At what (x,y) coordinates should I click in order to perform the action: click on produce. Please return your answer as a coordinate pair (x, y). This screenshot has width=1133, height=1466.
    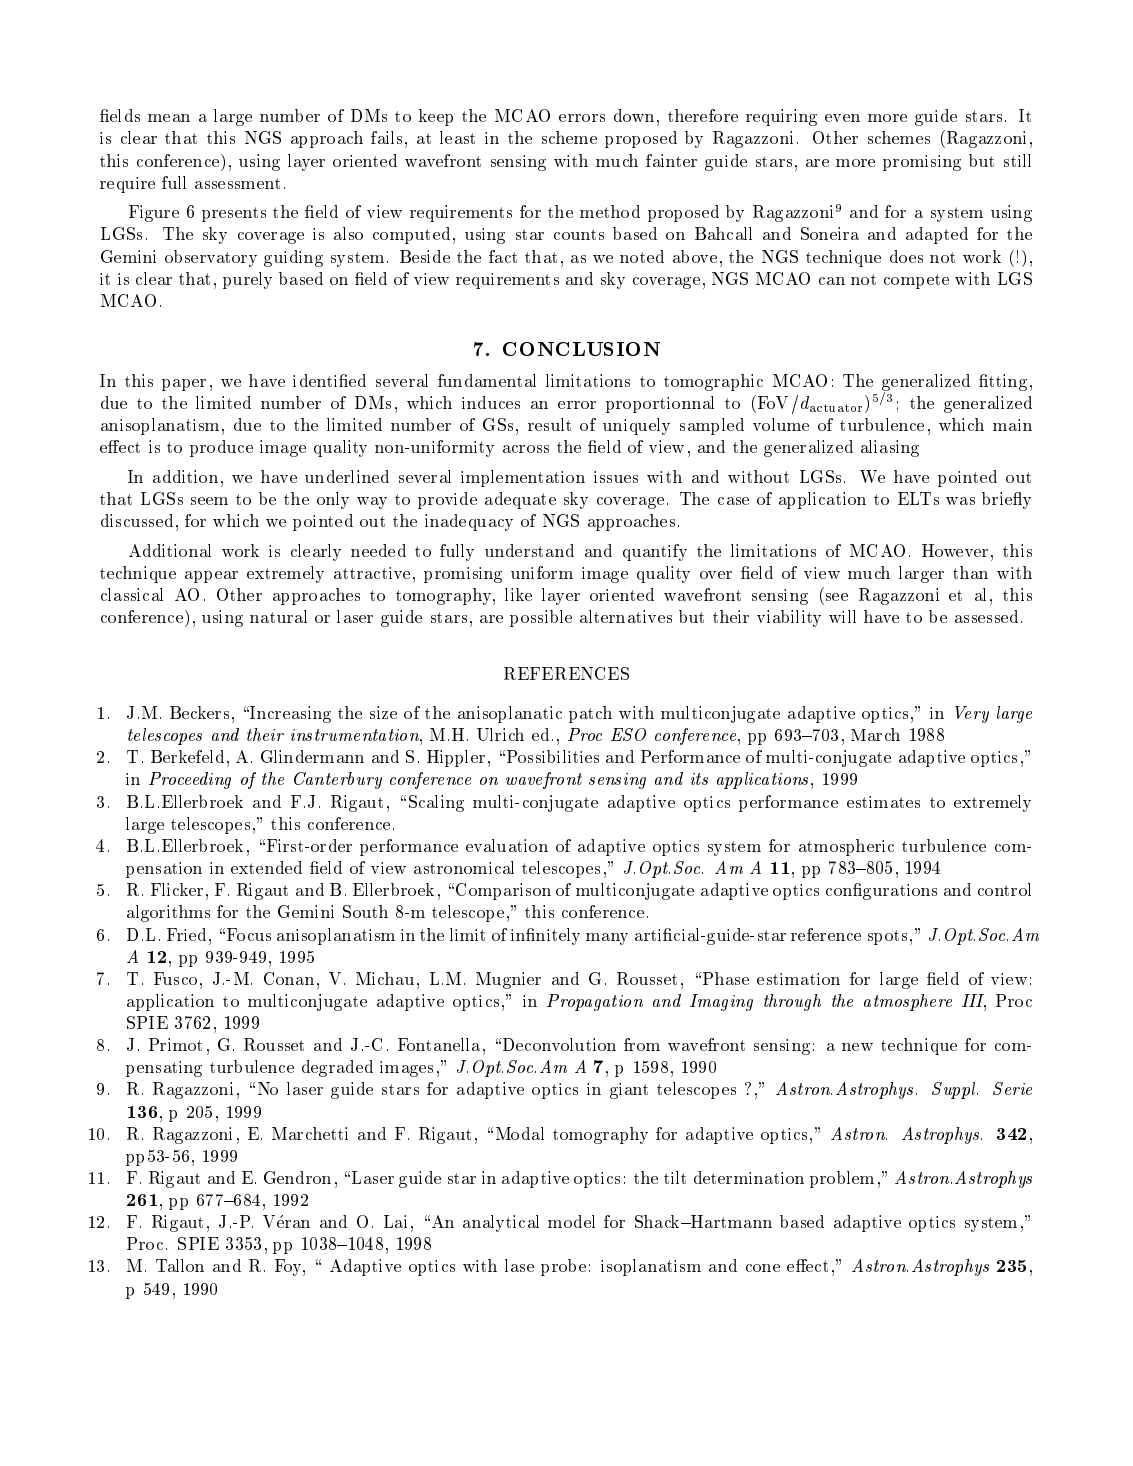
    Looking at the image, I should click on (221, 448).
